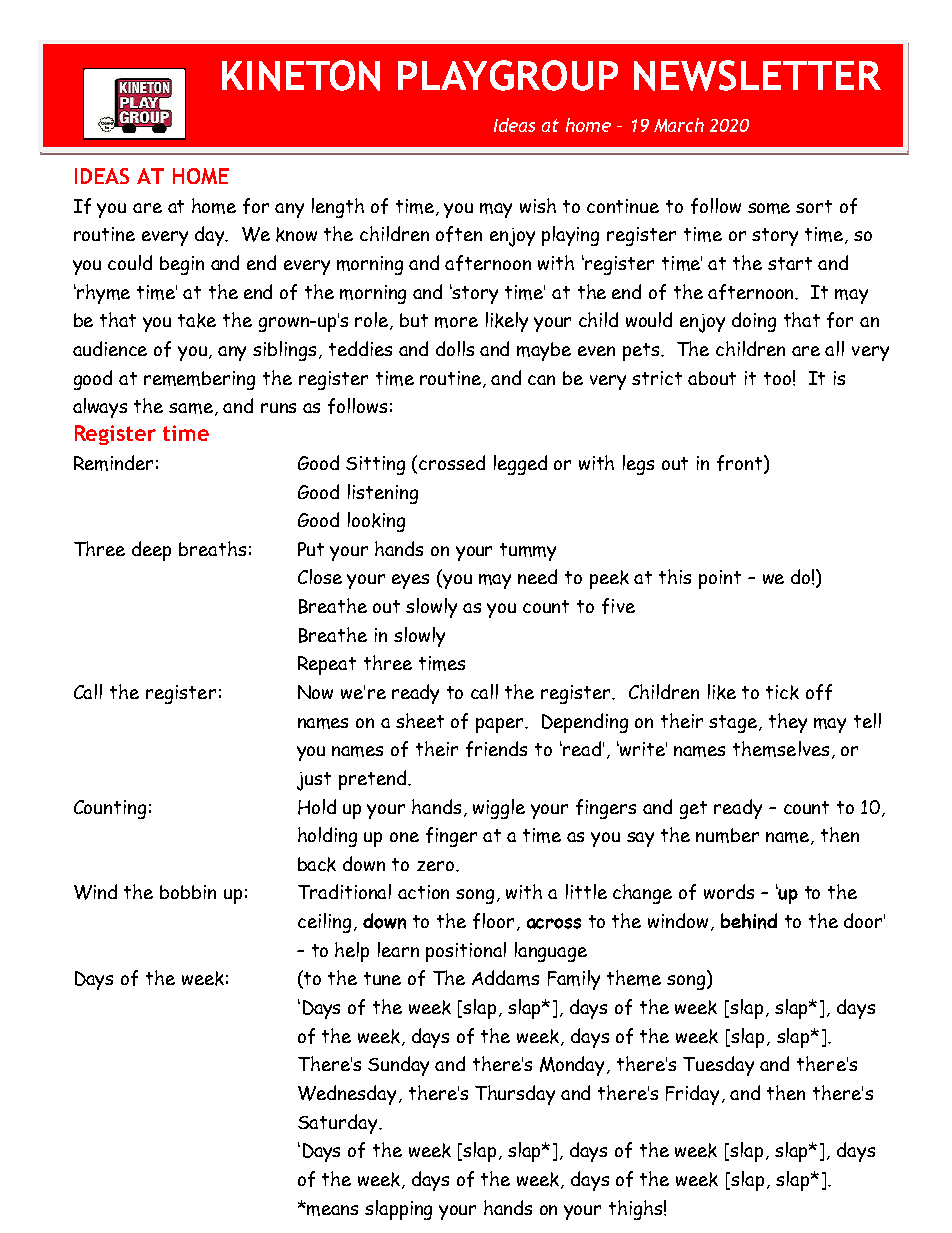 This screenshot has width=952, height=1233. What do you see at coordinates (757, 75) in the screenshot?
I see `NEWSLETTER` at bounding box center [757, 75].
